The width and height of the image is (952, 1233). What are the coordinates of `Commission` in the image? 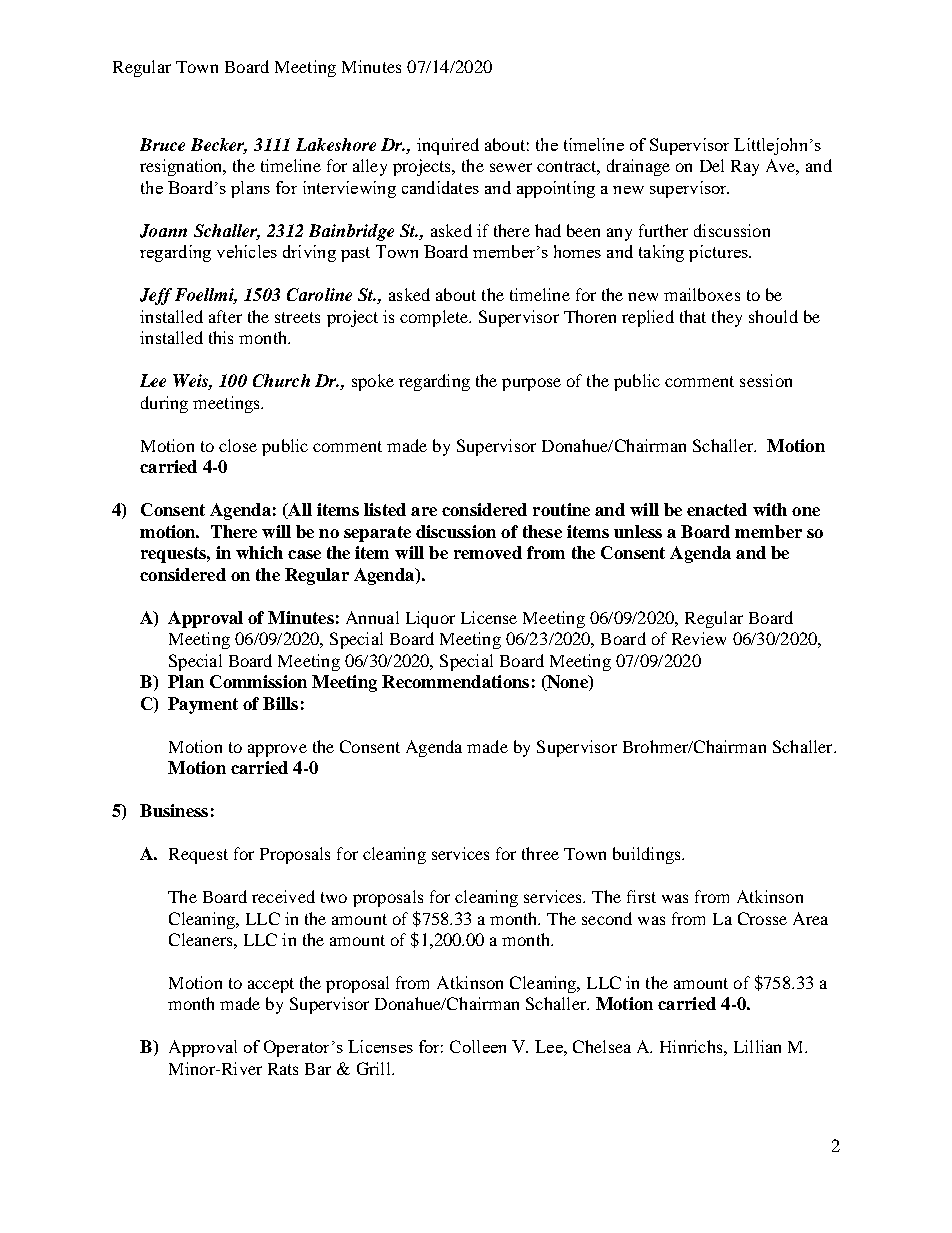 It's located at (258, 681).
